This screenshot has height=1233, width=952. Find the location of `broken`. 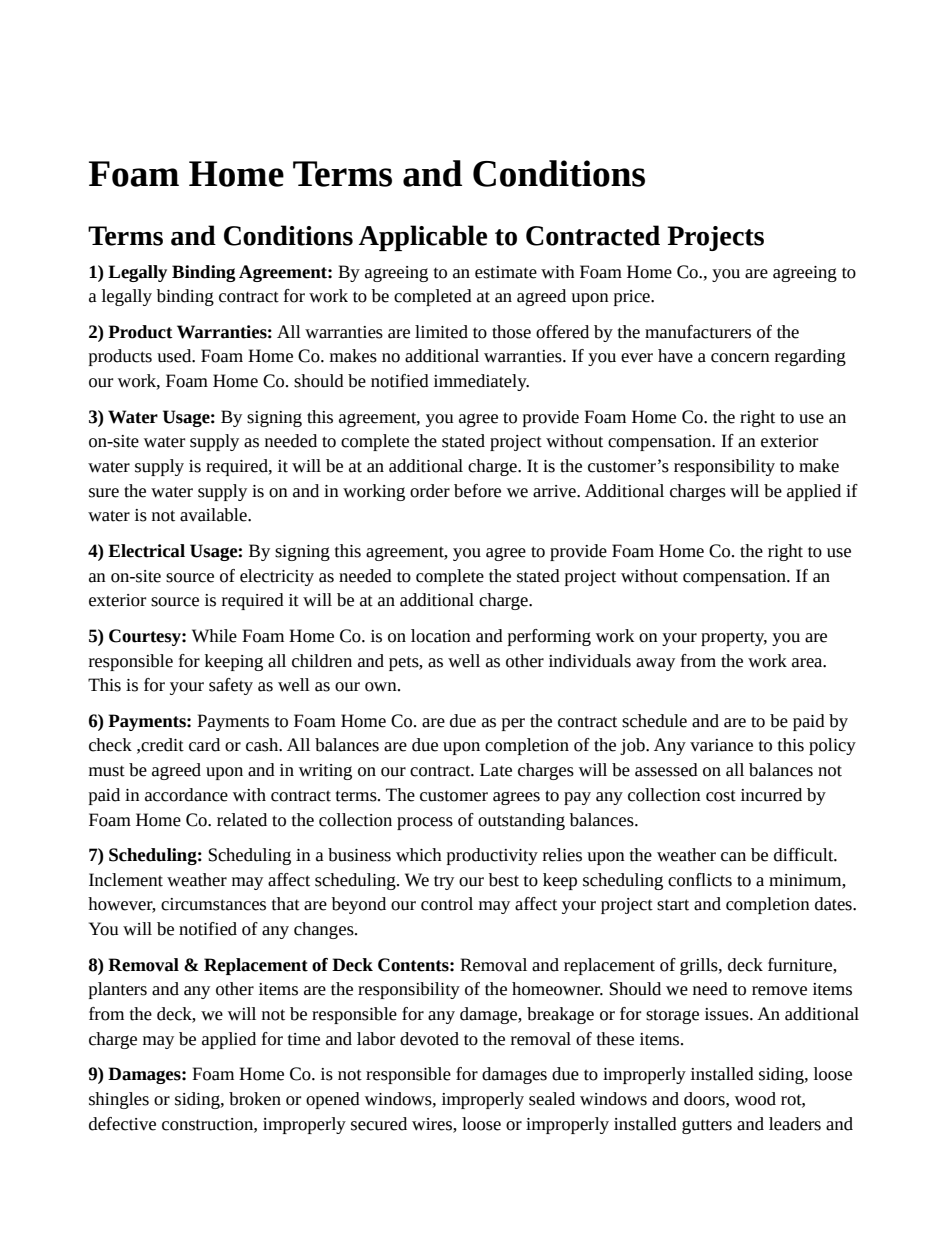

broken is located at coordinates (255, 1099).
